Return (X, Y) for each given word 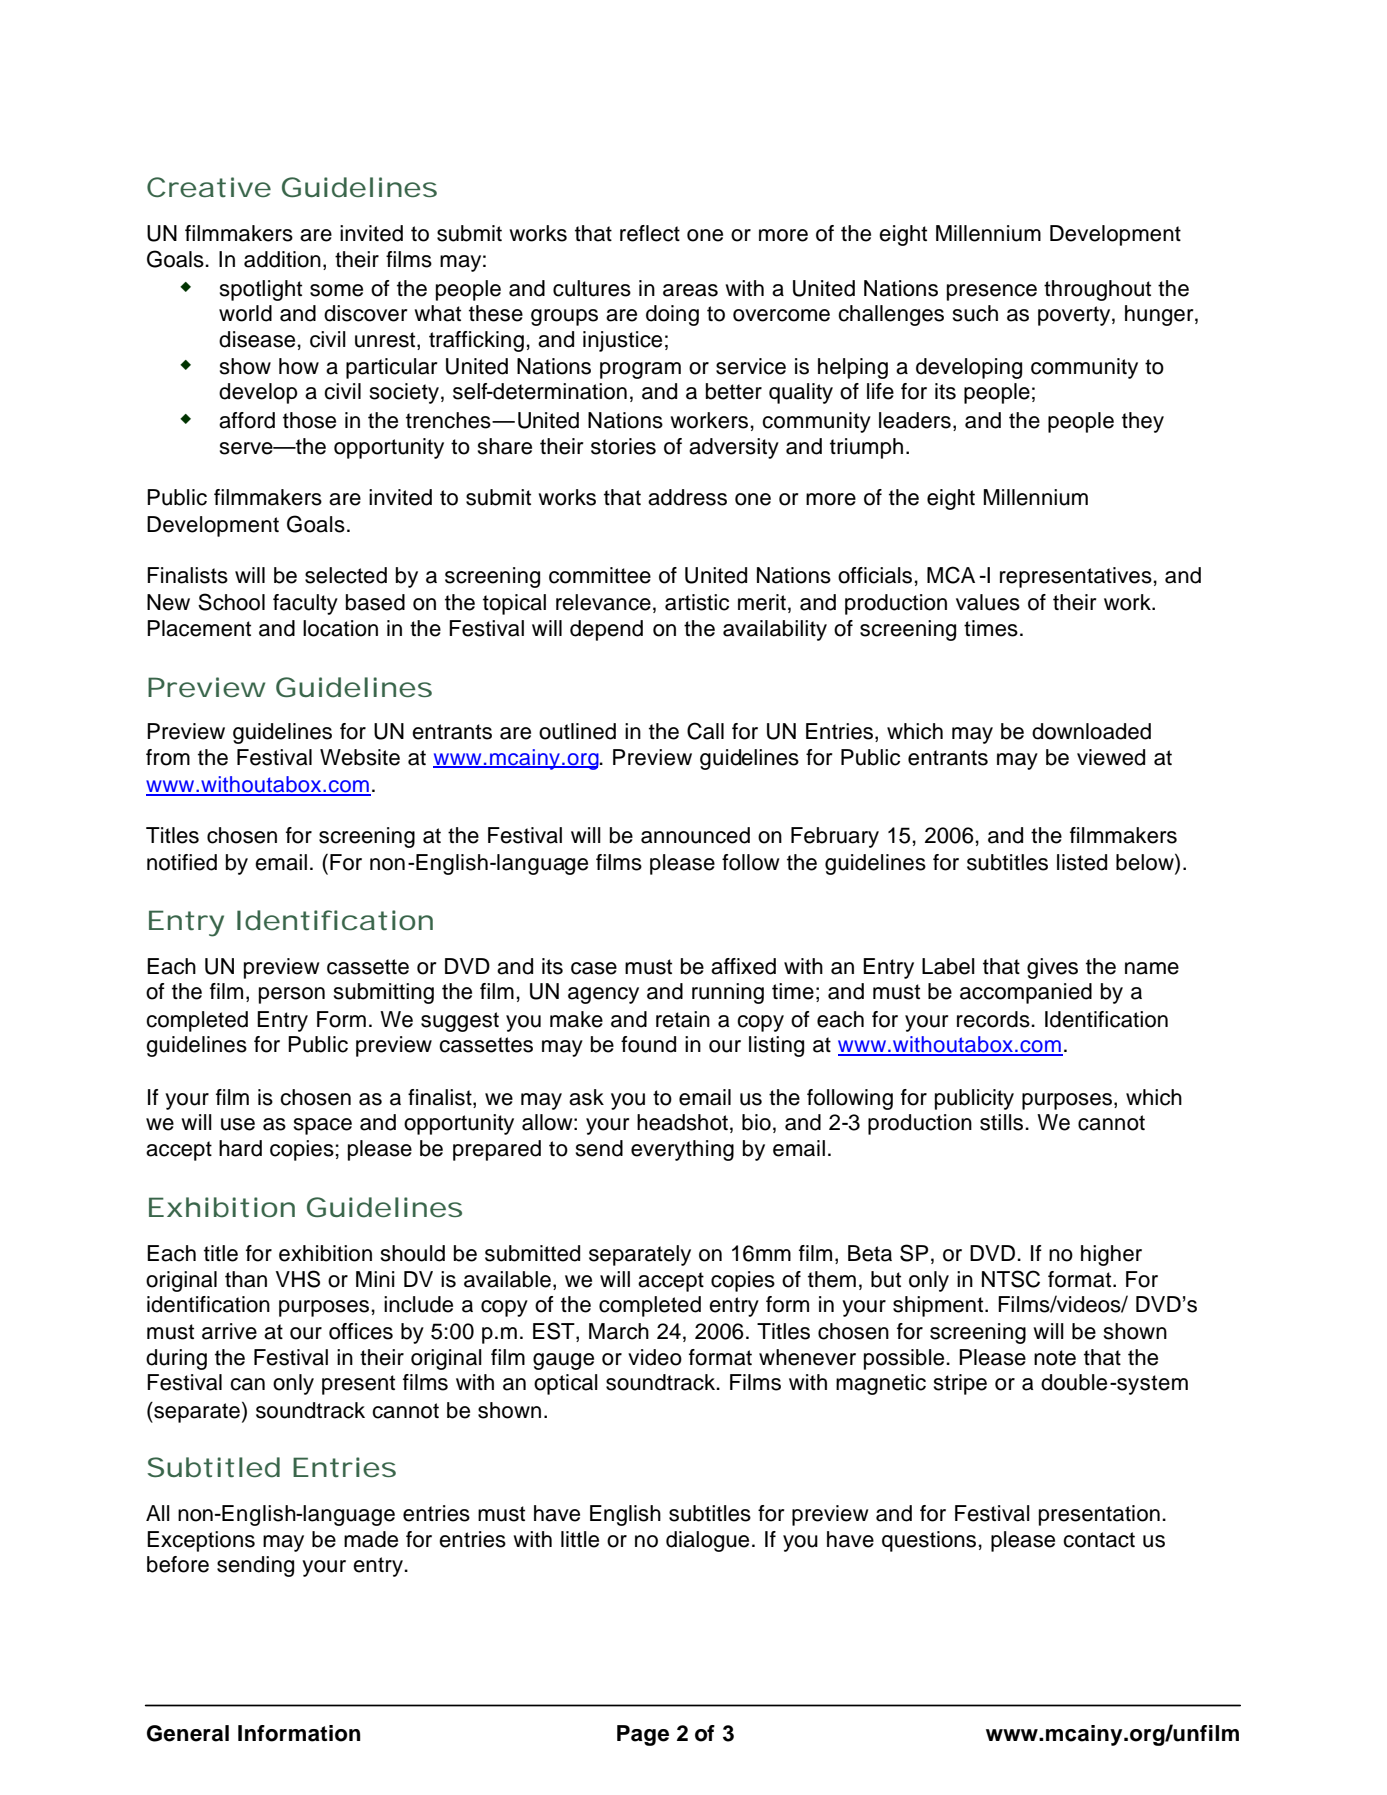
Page (643, 1735)
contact (1099, 1540)
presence (992, 292)
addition (282, 259)
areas (690, 290)
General (188, 1733)
